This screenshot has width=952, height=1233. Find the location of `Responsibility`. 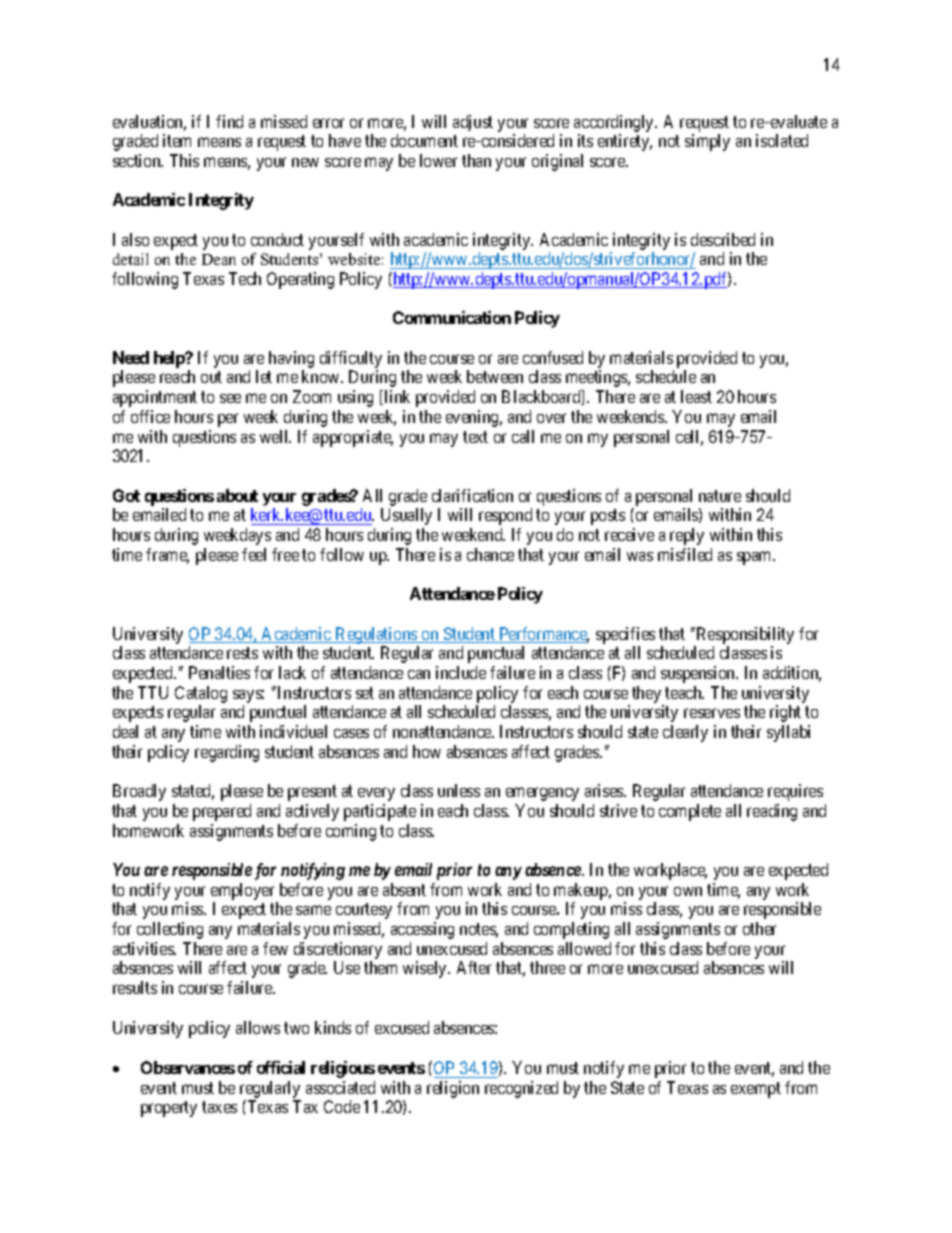

Responsibility is located at coordinates (744, 635).
